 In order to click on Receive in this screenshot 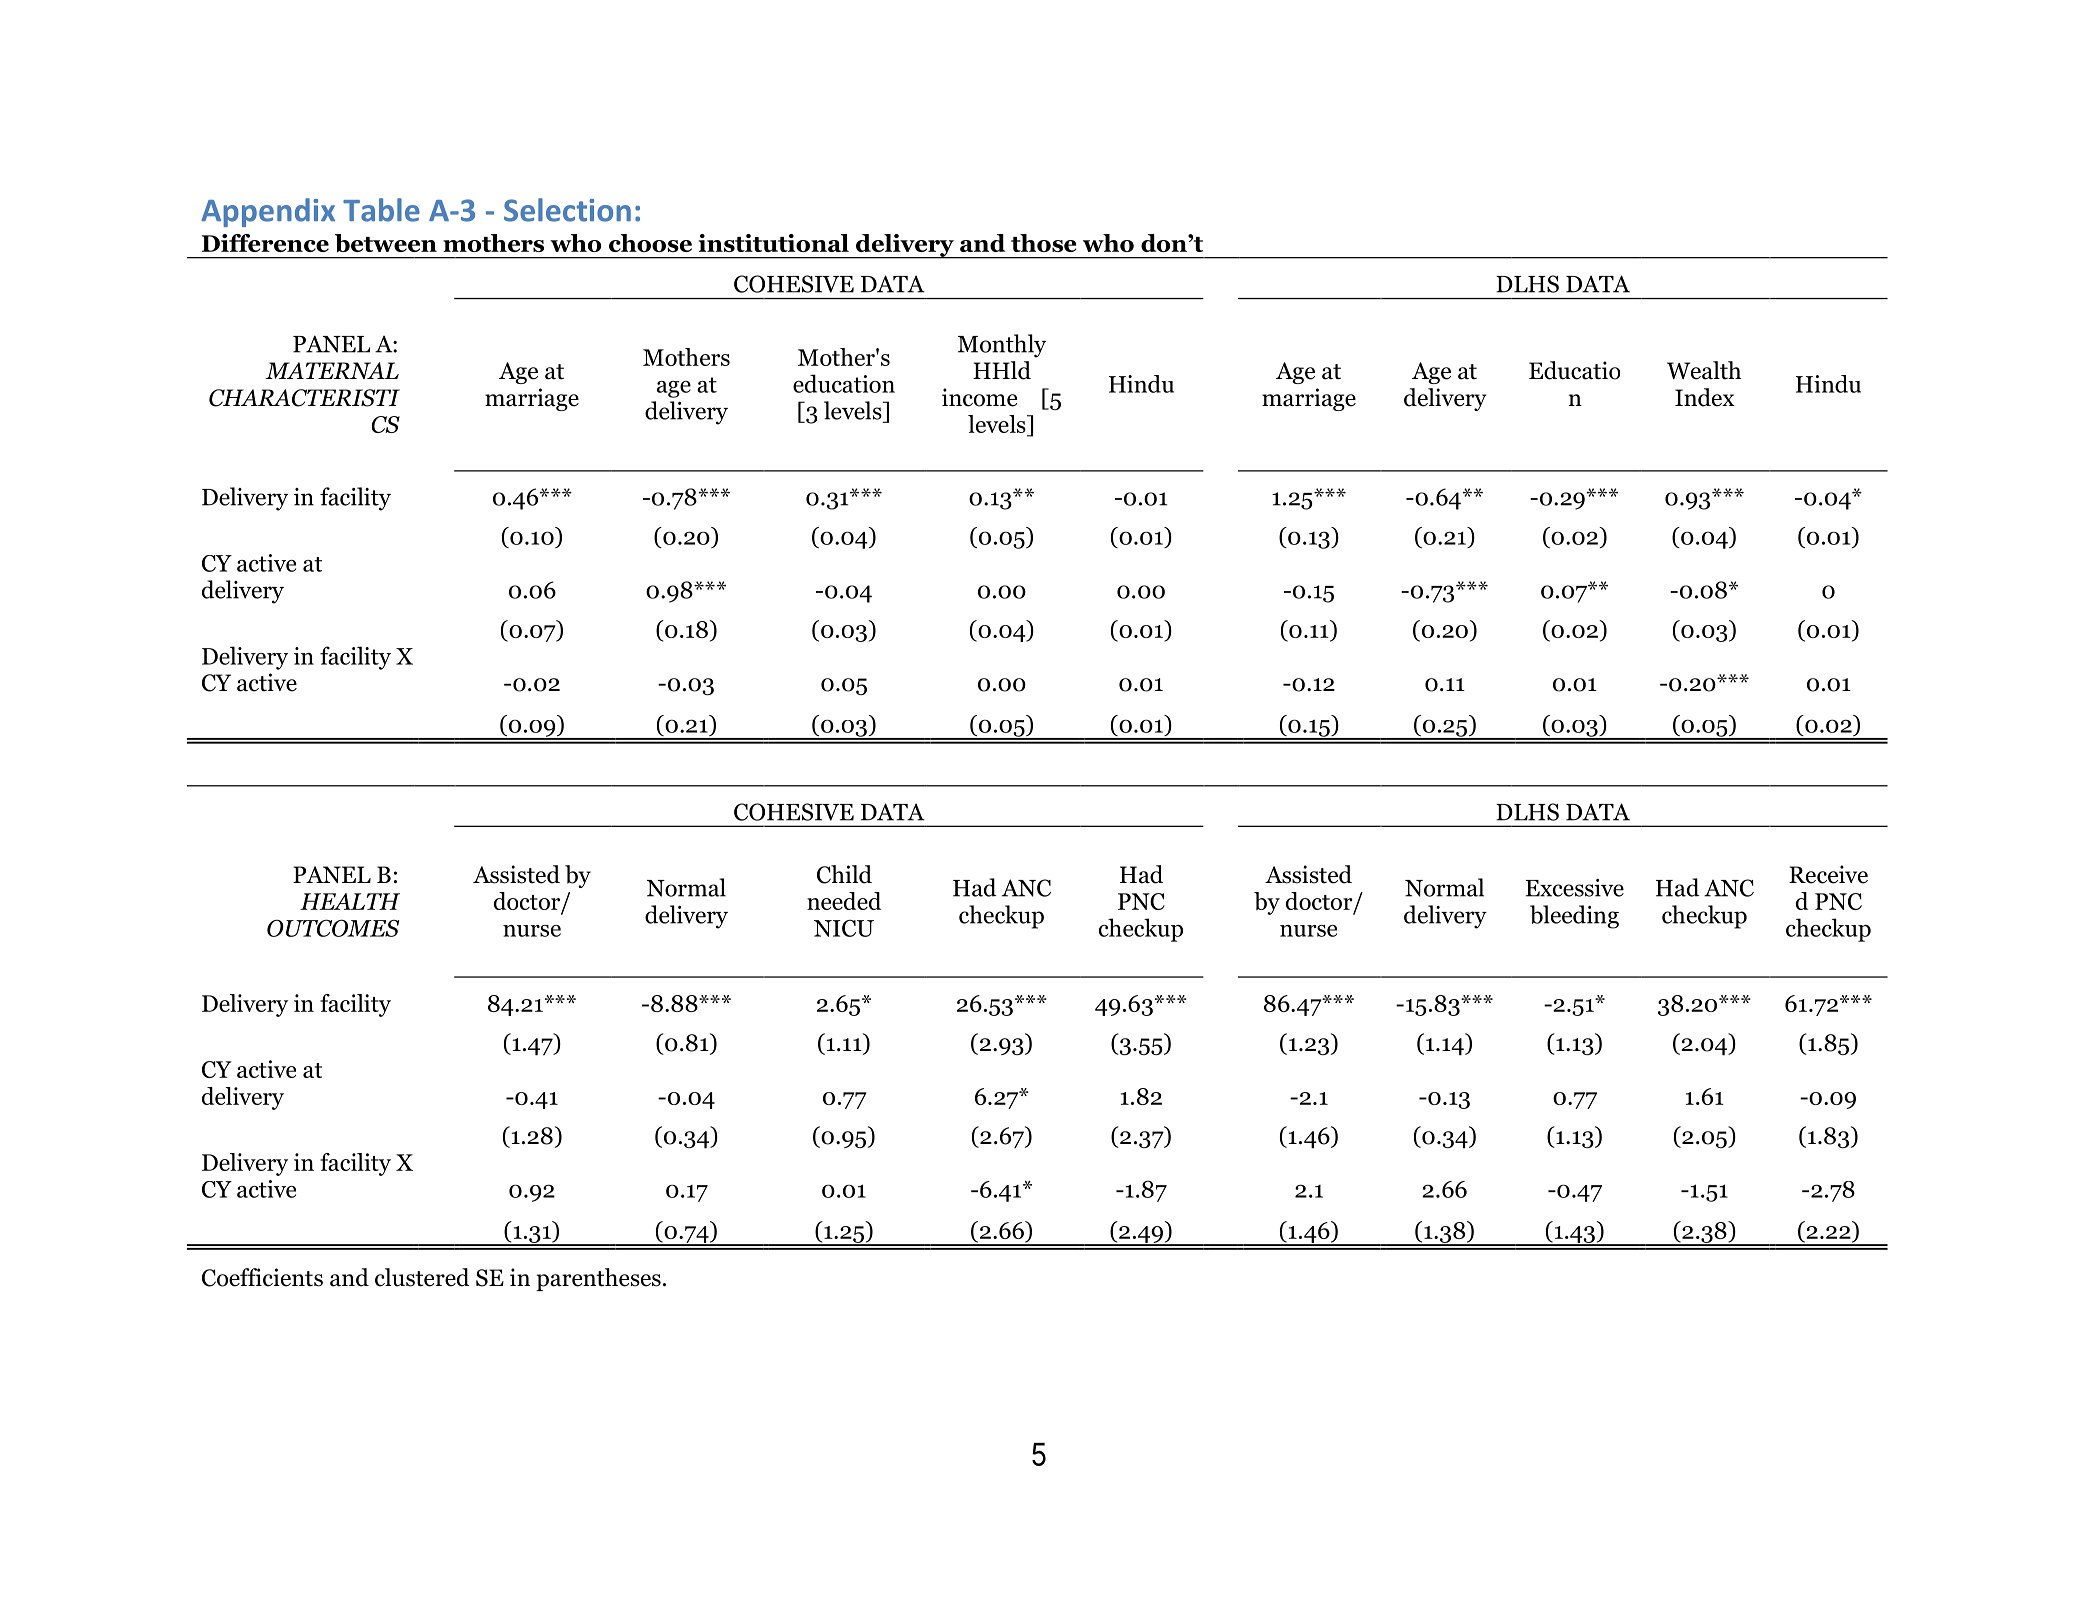, I will do `click(1828, 874)`.
